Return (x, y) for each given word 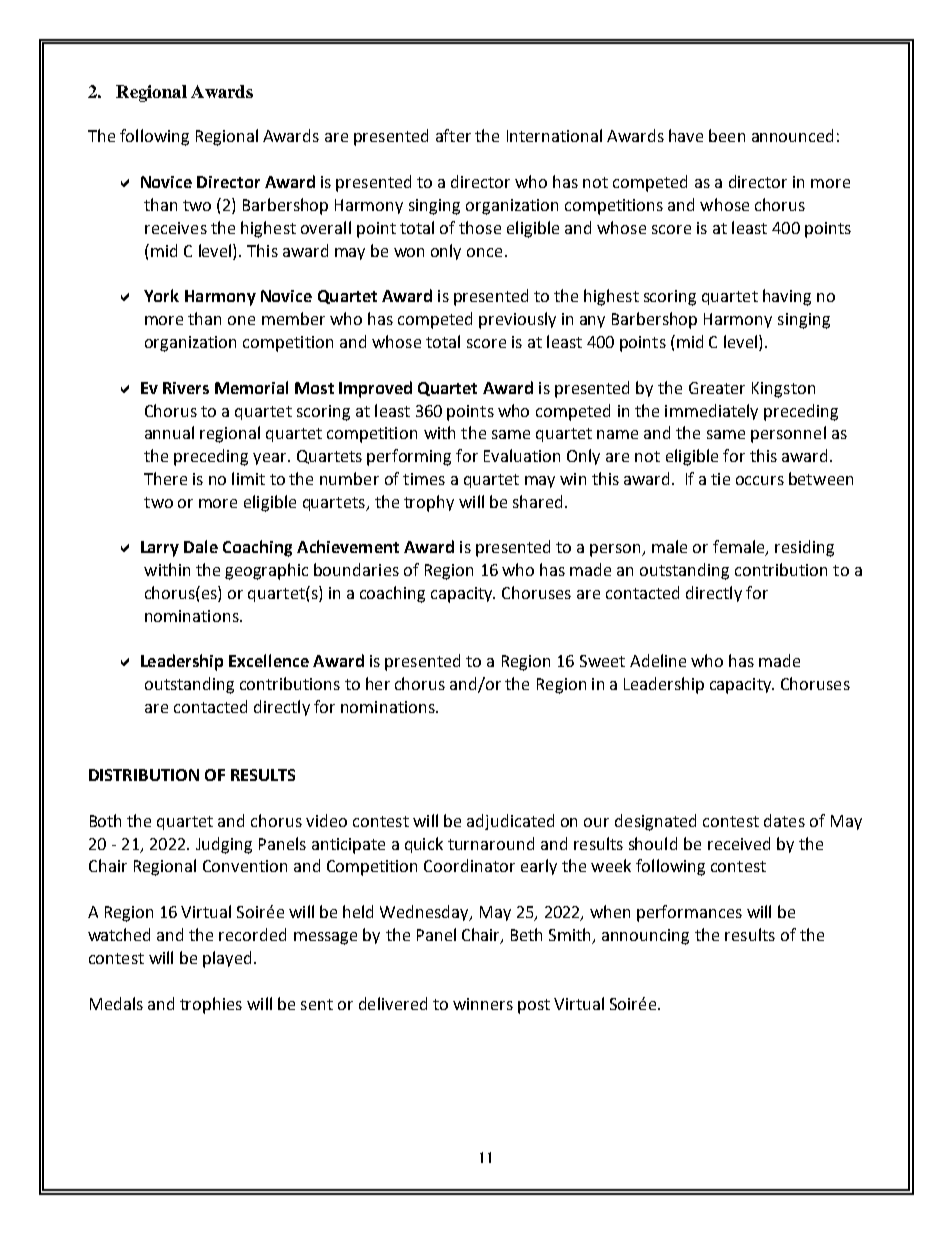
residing (804, 548)
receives (176, 228)
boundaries (356, 569)
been (727, 135)
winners (483, 1004)
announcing (645, 937)
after (453, 135)
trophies (211, 1005)
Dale (201, 546)
